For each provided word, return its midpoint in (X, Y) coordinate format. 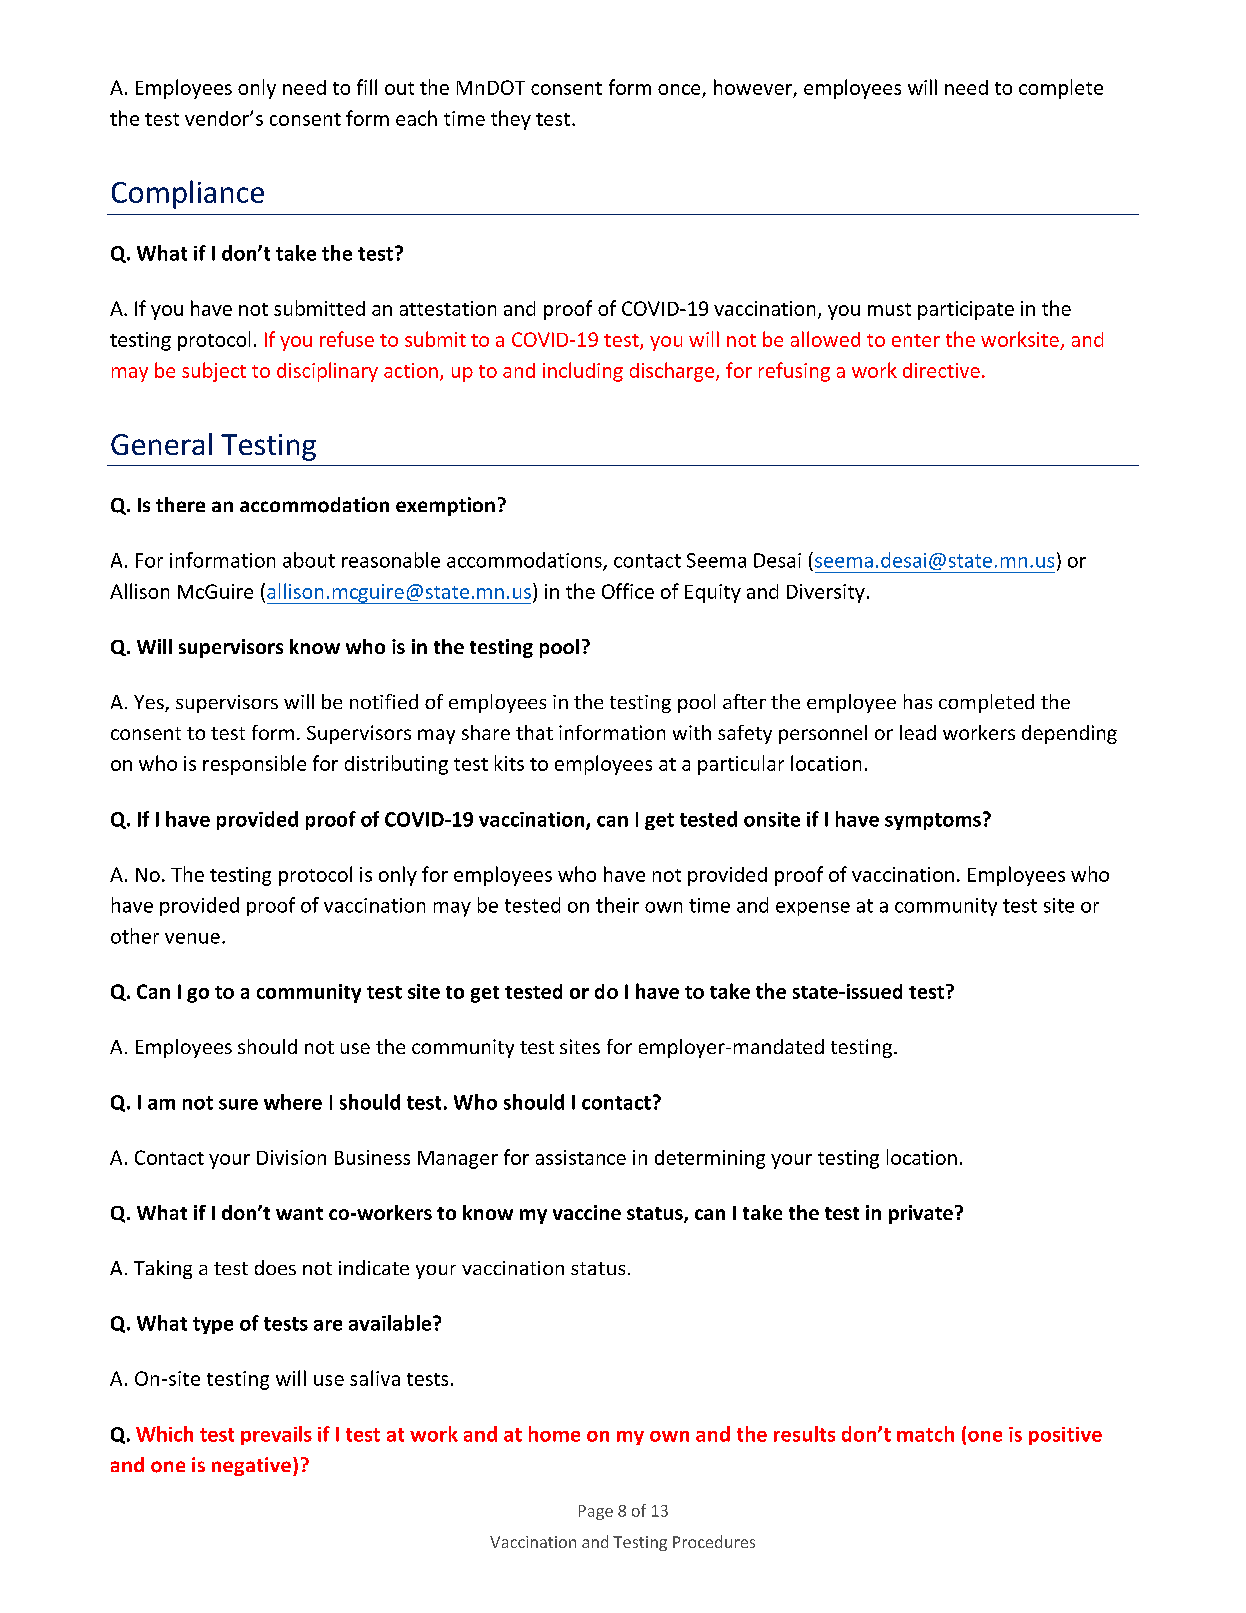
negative (251, 1466)
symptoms (933, 821)
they (511, 120)
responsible (254, 765)
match (925, 1434)
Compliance (188, 194)
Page (596, 1512)
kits (509, 763)
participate (966, 310)
